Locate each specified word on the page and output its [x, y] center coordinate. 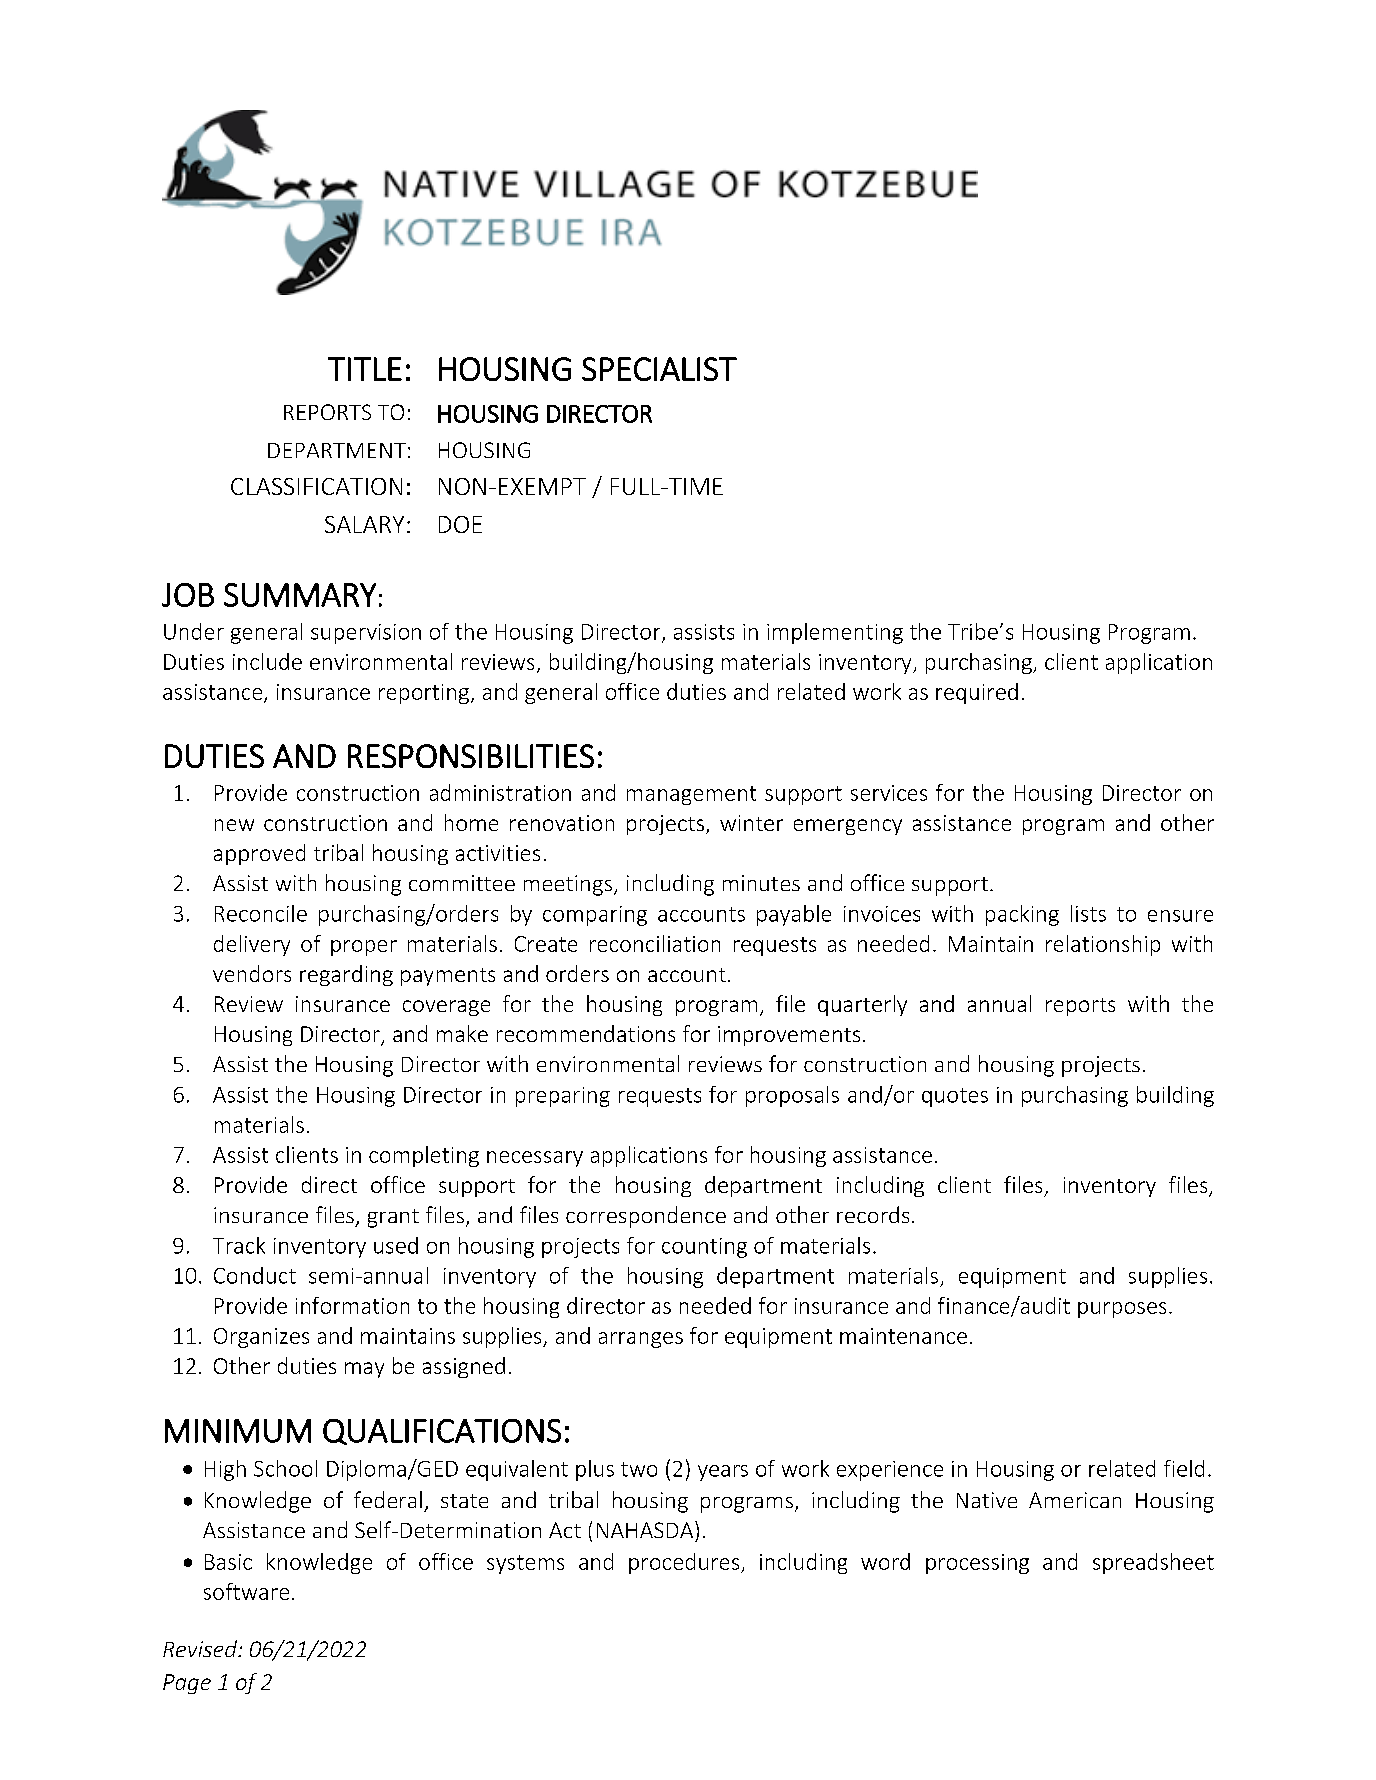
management [691, 795]
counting [704, 1248]
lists [1088, 913]
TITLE [365, 369]
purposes [1122, 1310]
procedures [685, 1563]
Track [239, 1245]
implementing [835, 633]
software [246, 1591]
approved [259, 854]
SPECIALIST [659, 369]
